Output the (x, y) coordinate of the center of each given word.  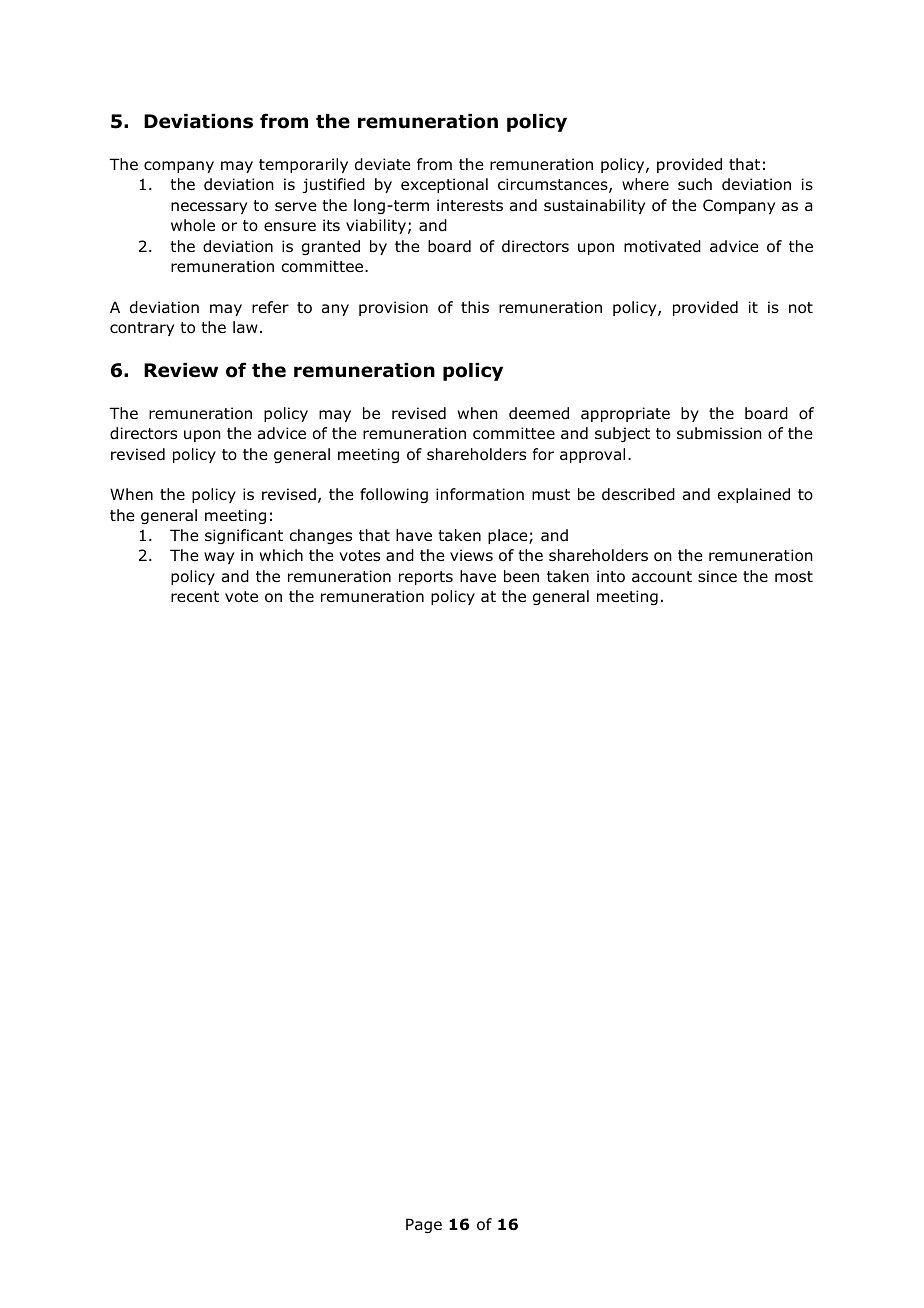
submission (719, 433)
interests (470, 205)
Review (181, 370)
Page (424, 1225)
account (662, 577)
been (521, 576)
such (695, 184)
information (480, 494)
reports (426, 578)
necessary (209, 208)
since (717, 576)
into (611, 576)
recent (195, 596)
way (219, 558)
